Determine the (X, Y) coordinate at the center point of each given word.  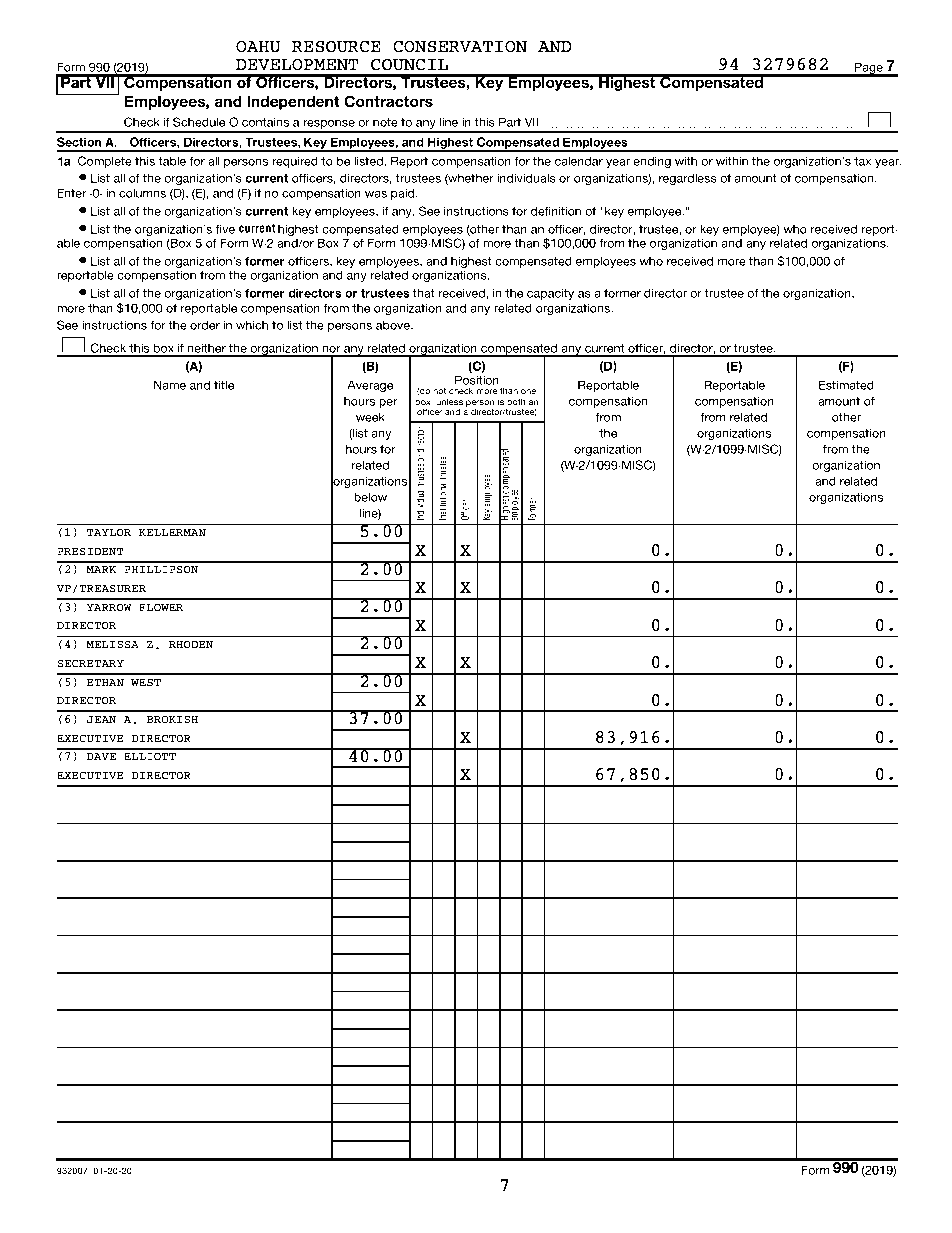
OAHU (258, 46)
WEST (146, 682)
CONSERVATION (460, 46)
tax (863, 161)
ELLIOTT (150, 756)
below (370, 497)
